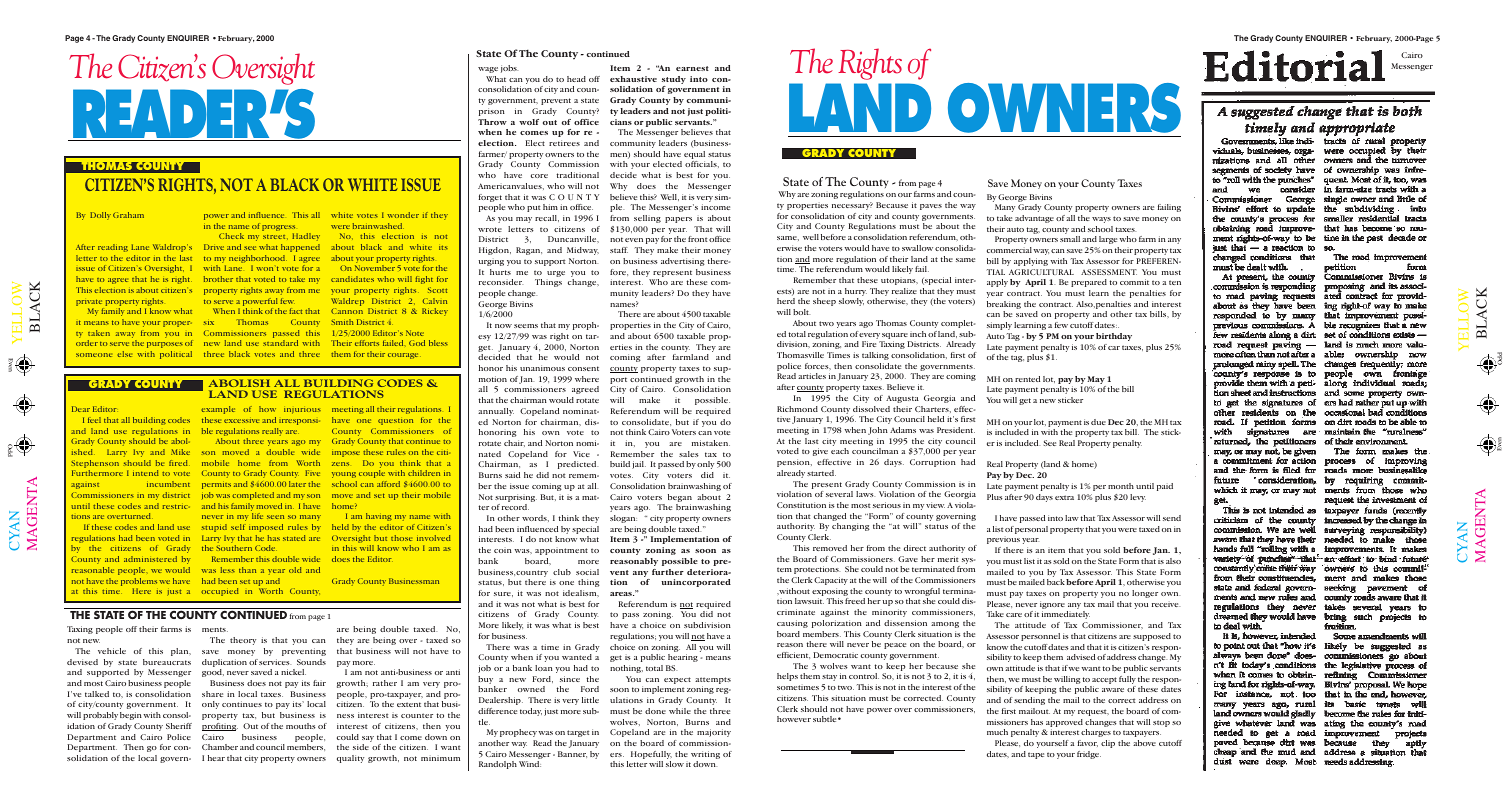  What do you see at coordinates (1004, 306) in the image?
I see `breaking` at bounding box center [1004, 306].
